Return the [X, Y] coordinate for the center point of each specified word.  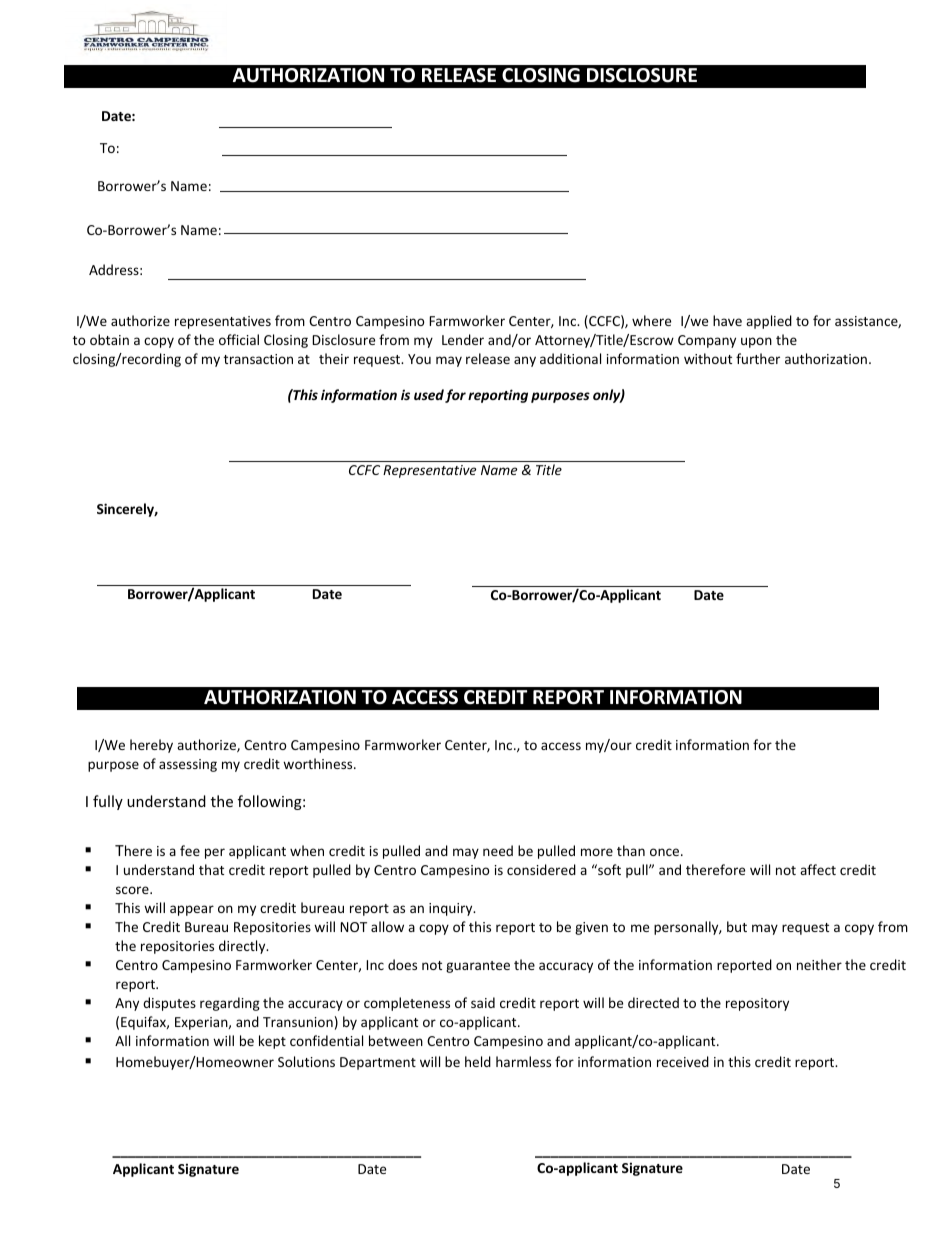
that [211, 869]
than [631, 850]
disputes [169, 1004]
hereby [151, 746]
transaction [258, 359]
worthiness [319, 763]
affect [818, 869]
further [758, 358]
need [498, 850]
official [239, 339]
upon [756, 342]
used [429, 394]
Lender [463, 339]
